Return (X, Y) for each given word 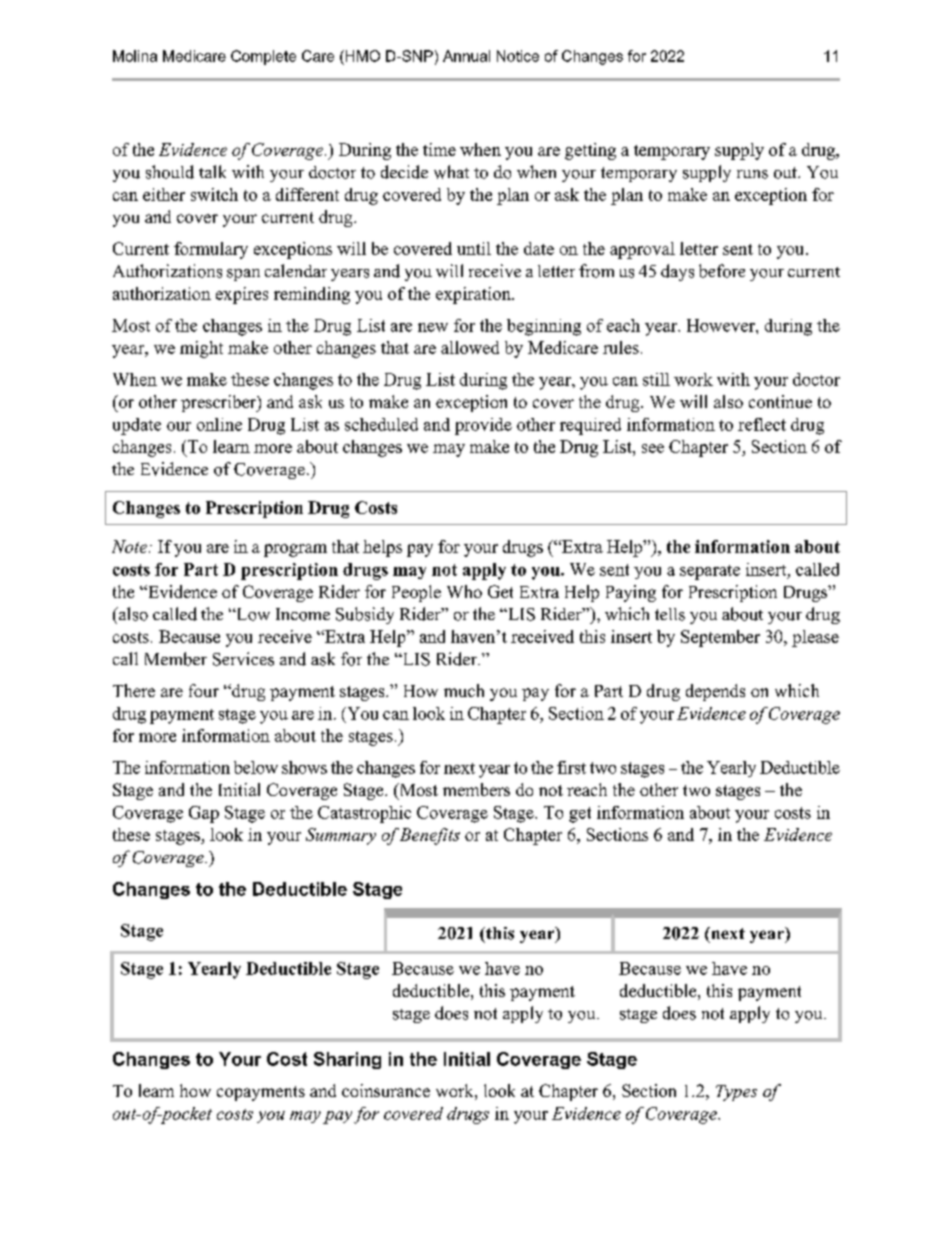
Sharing (347, 1060)
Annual (466, 56)
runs (752, 174)
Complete (263, 57)
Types (736, 1093)
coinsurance (386, 1090)
